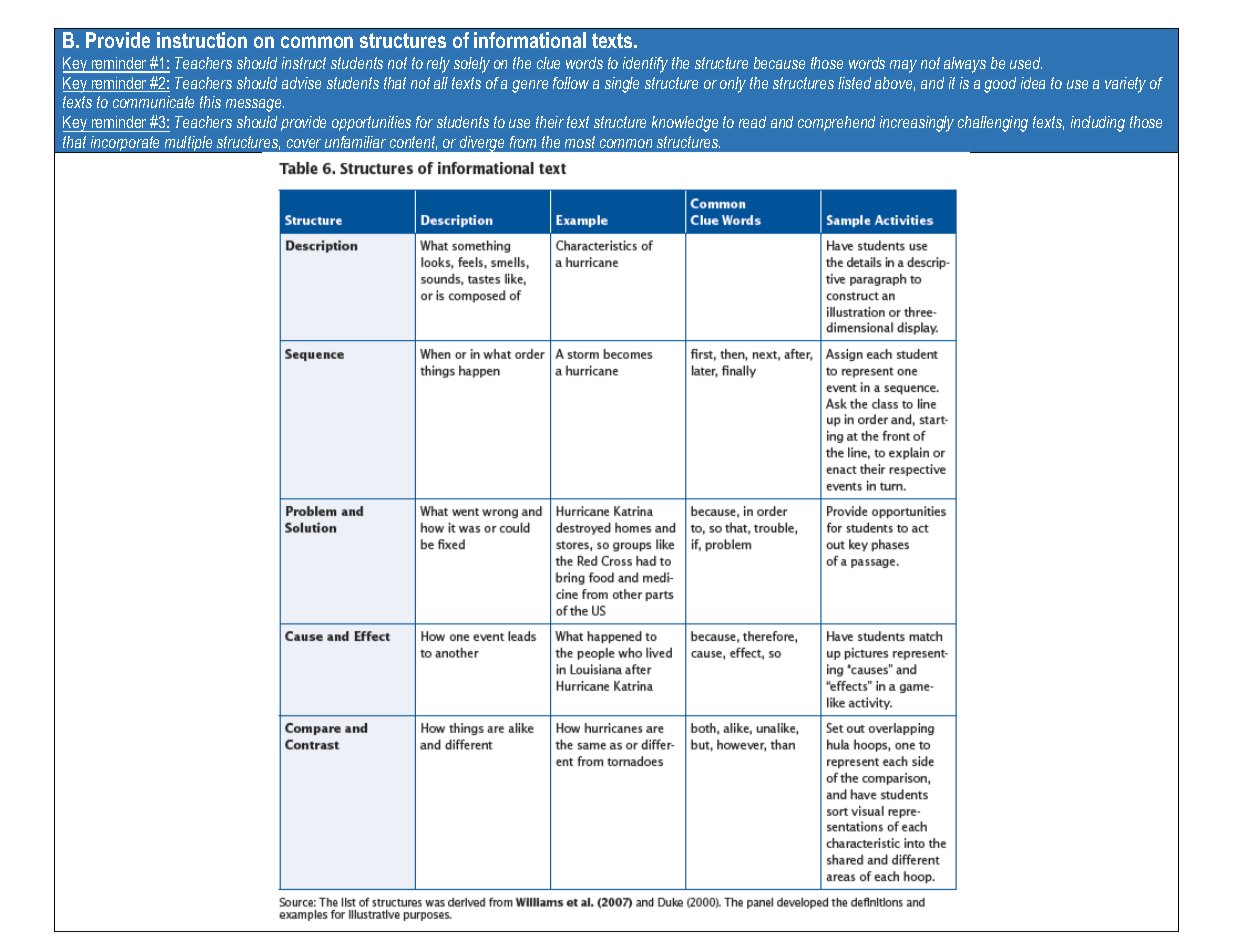 The height and width of the screenshot is (952, 1233). Describe the element at coordinates (548, 63) in the screenshot. I see `clue` at that location.
